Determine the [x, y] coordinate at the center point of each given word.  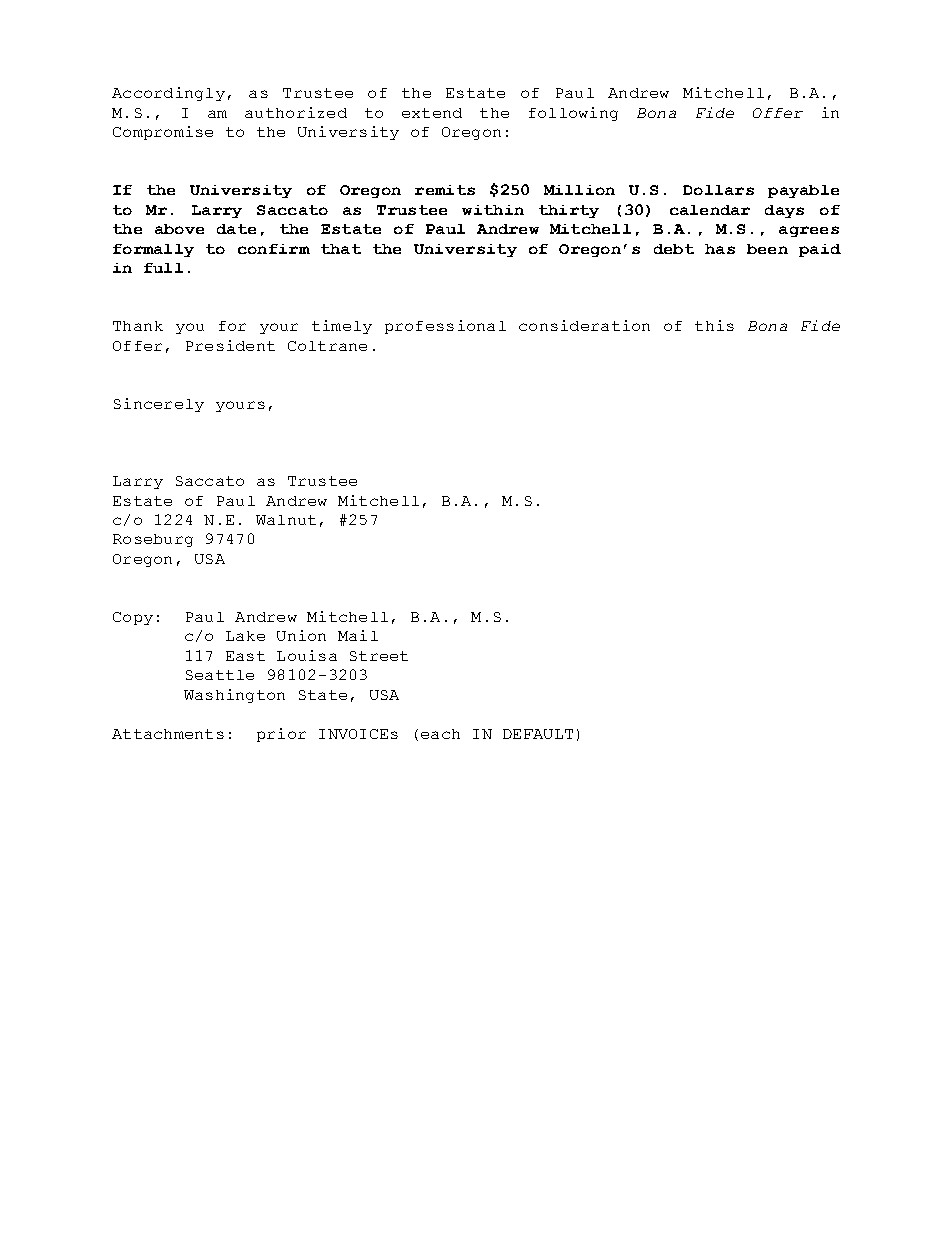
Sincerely [159, 405]
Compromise [163, 133]
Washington [234, 696]
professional [445, 327]
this [714, 325]
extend [432, 113]
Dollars [718, 190]
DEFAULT [538, 734]
